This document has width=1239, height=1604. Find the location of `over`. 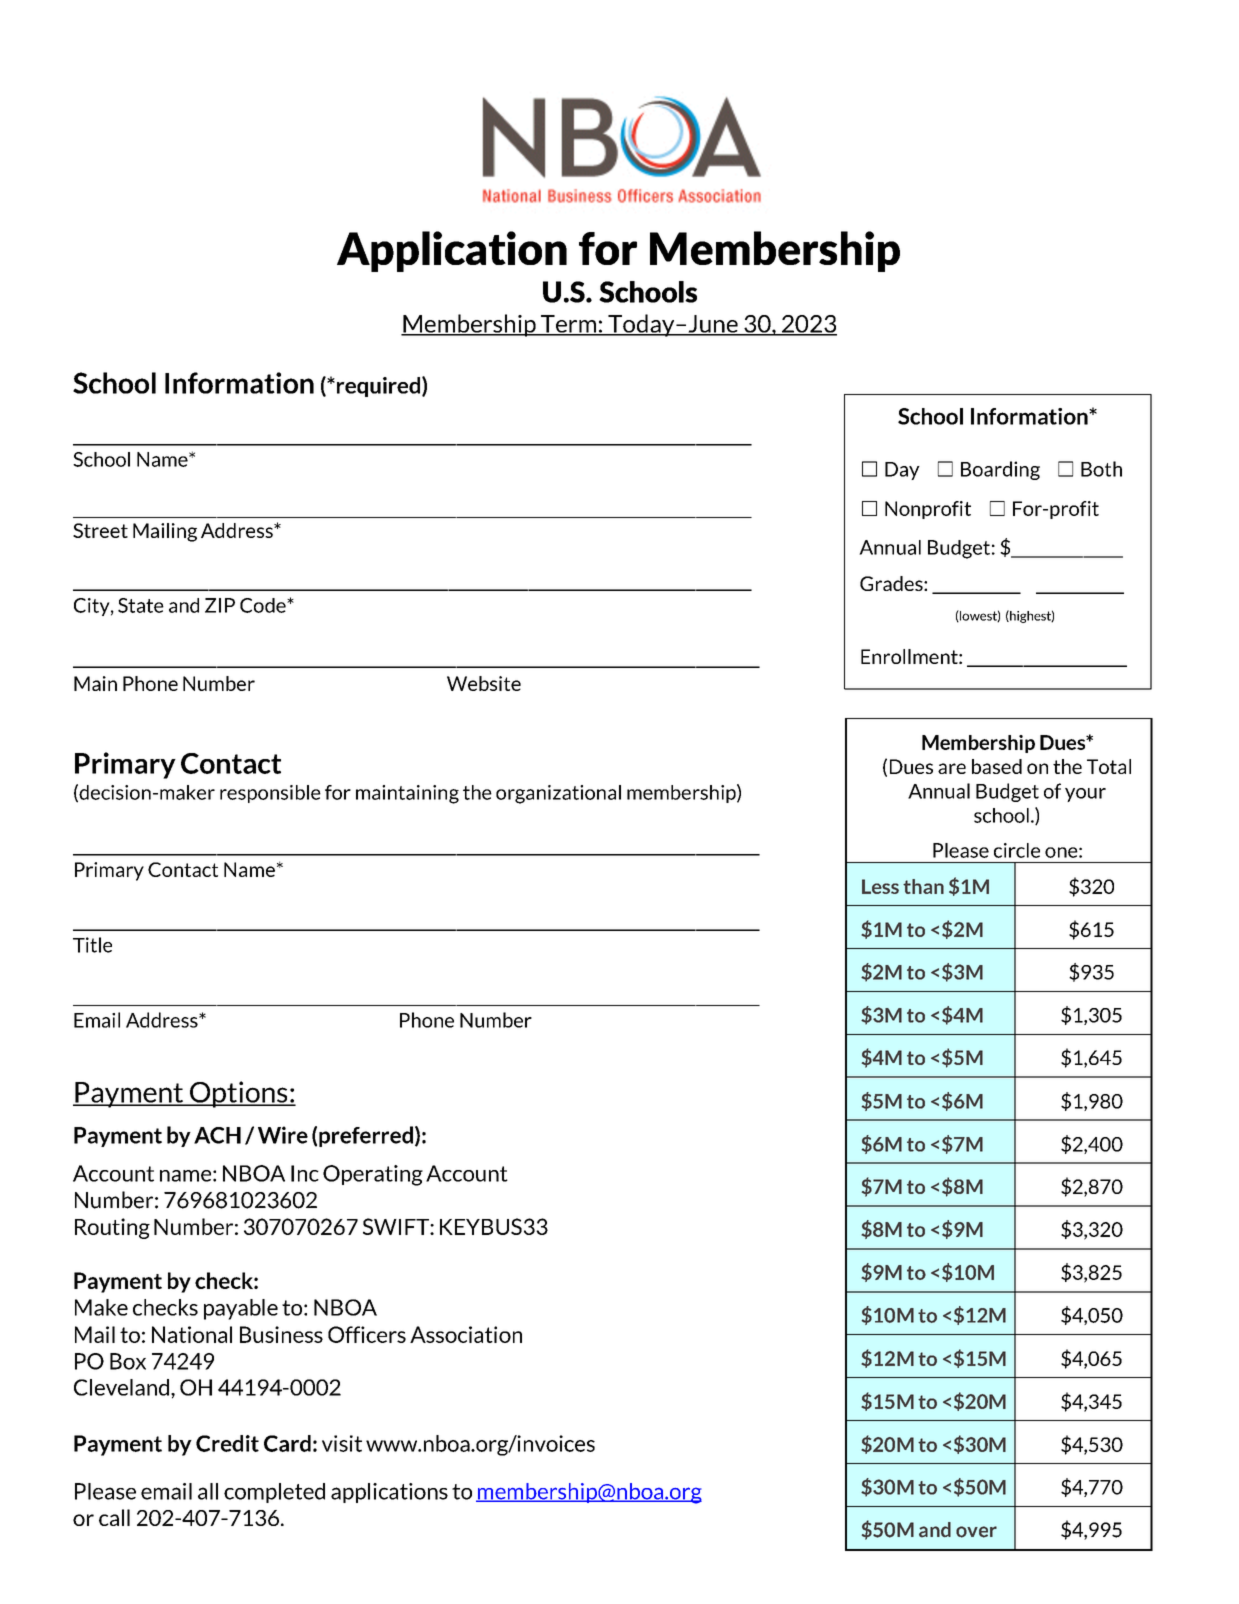

over is located at coordinates (976, 1532).
